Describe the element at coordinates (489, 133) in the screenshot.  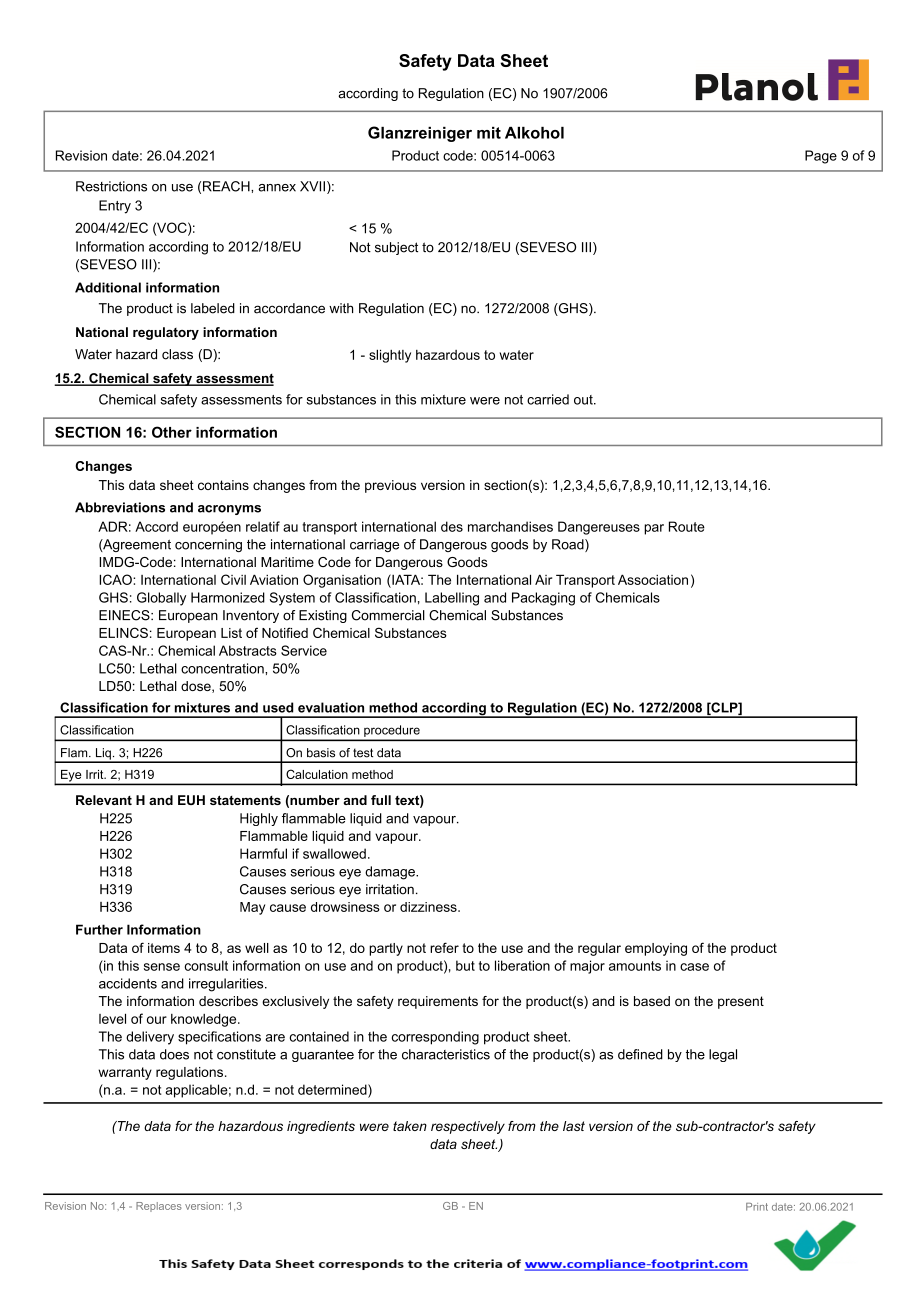
I see `mit` at that location.
